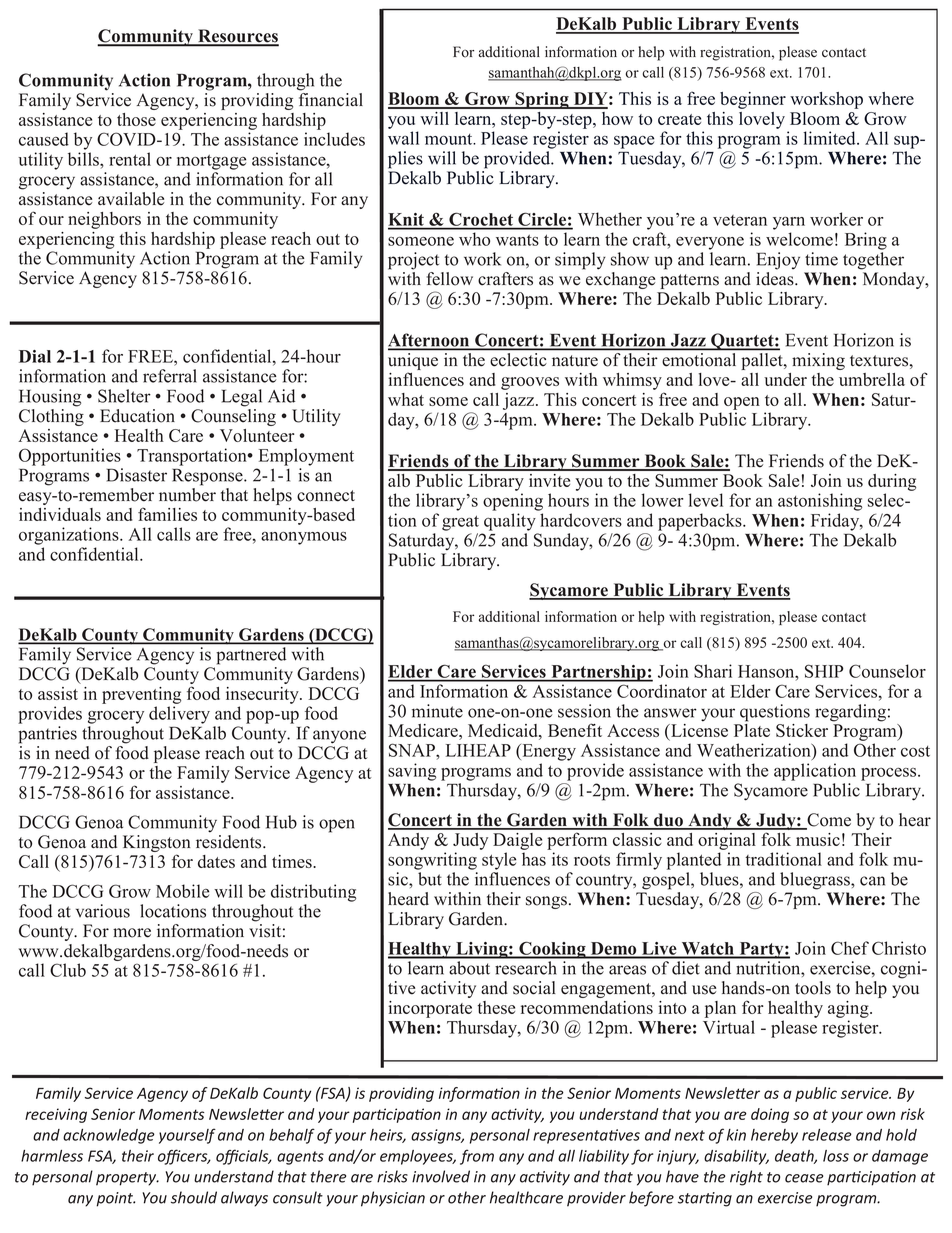 This image has height=1233, width=952. What do you see at coordinates (830, 138) in the image?
I see `limited` at bounding box center [830, 138].
